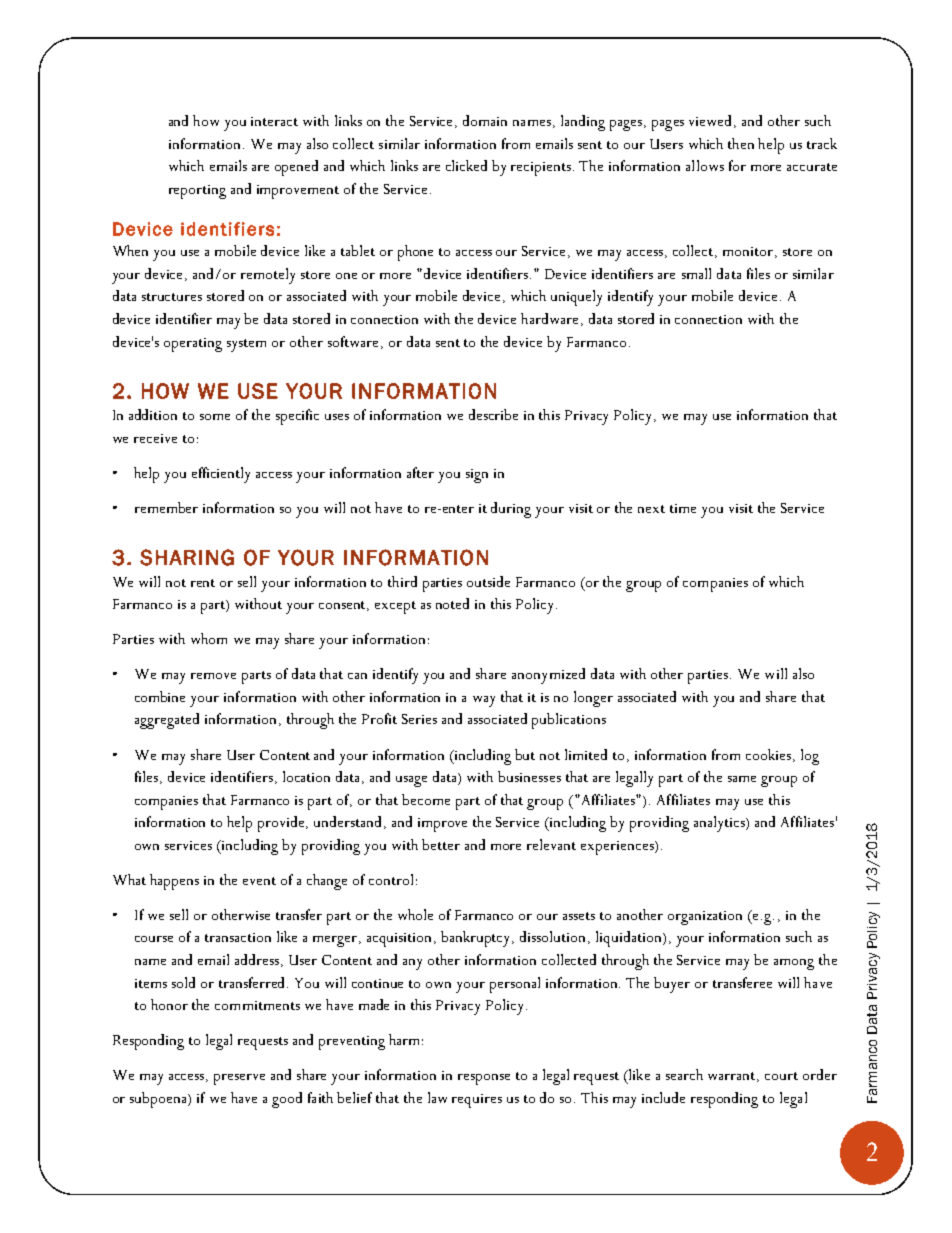 This screenshot has height=1233, width=952. Describe the element at coordinates (466, 165) in the screenshot. I see `clicked` at that location.
